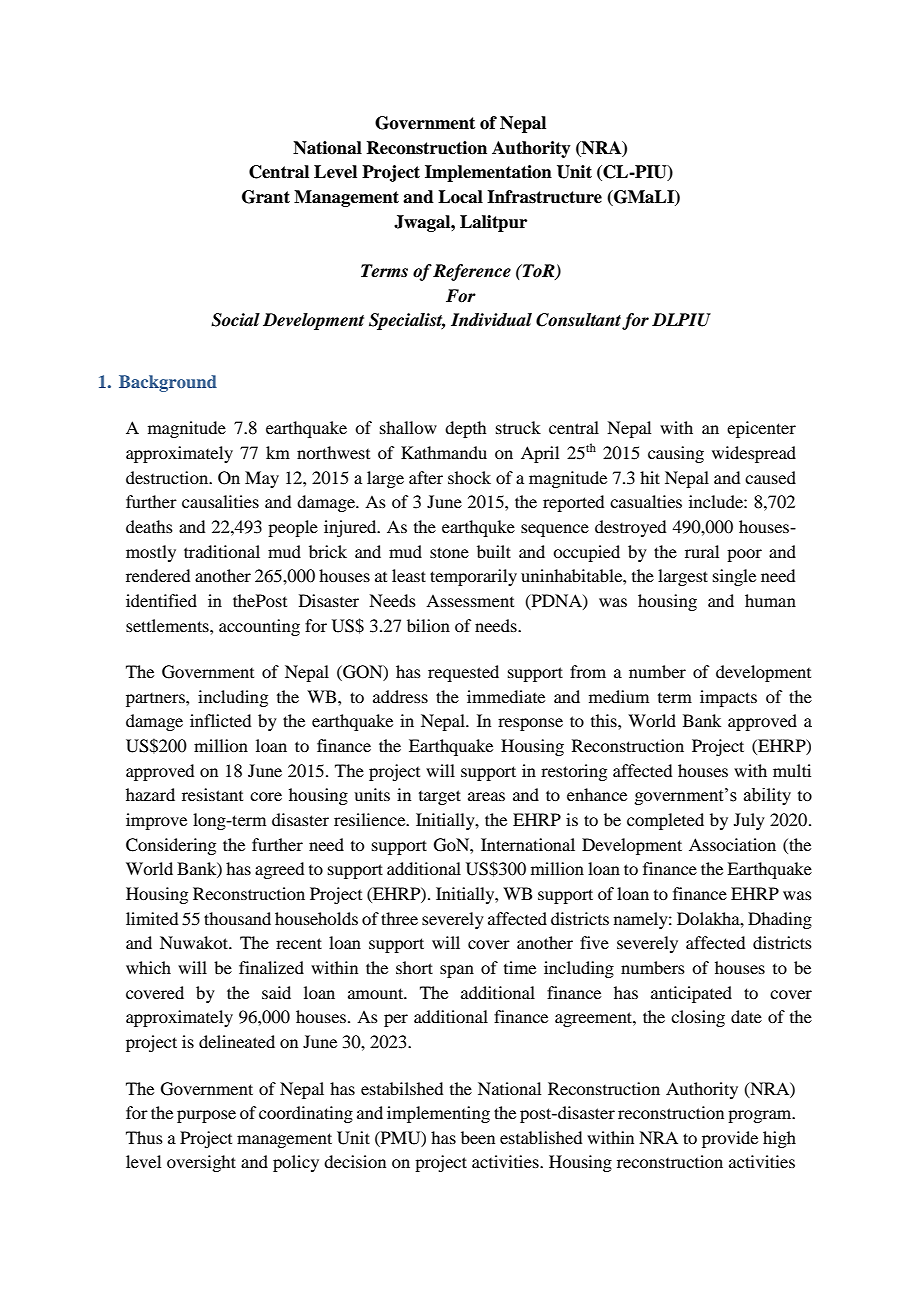 This screenshot has width=924, height=1308. I want to click on impacts, so click(728, 698).
